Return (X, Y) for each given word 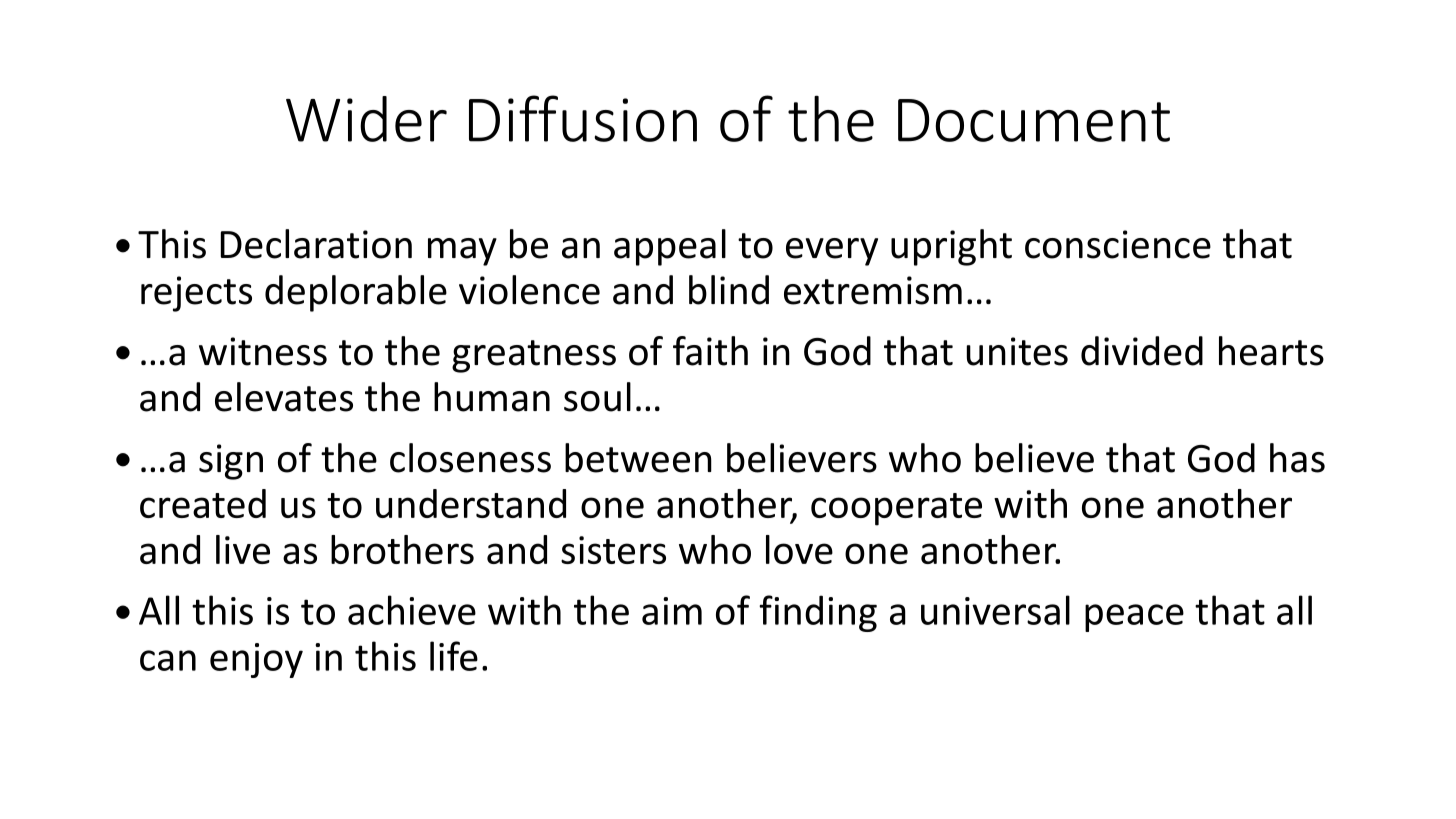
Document (1034, 120)
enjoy (256, 660)
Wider (366, 119)
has (1297, 458)
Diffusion (583, 118)
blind (729, 290)
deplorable (356, 293)
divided (1142, 351)
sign (231, 462)
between (638, 458)
